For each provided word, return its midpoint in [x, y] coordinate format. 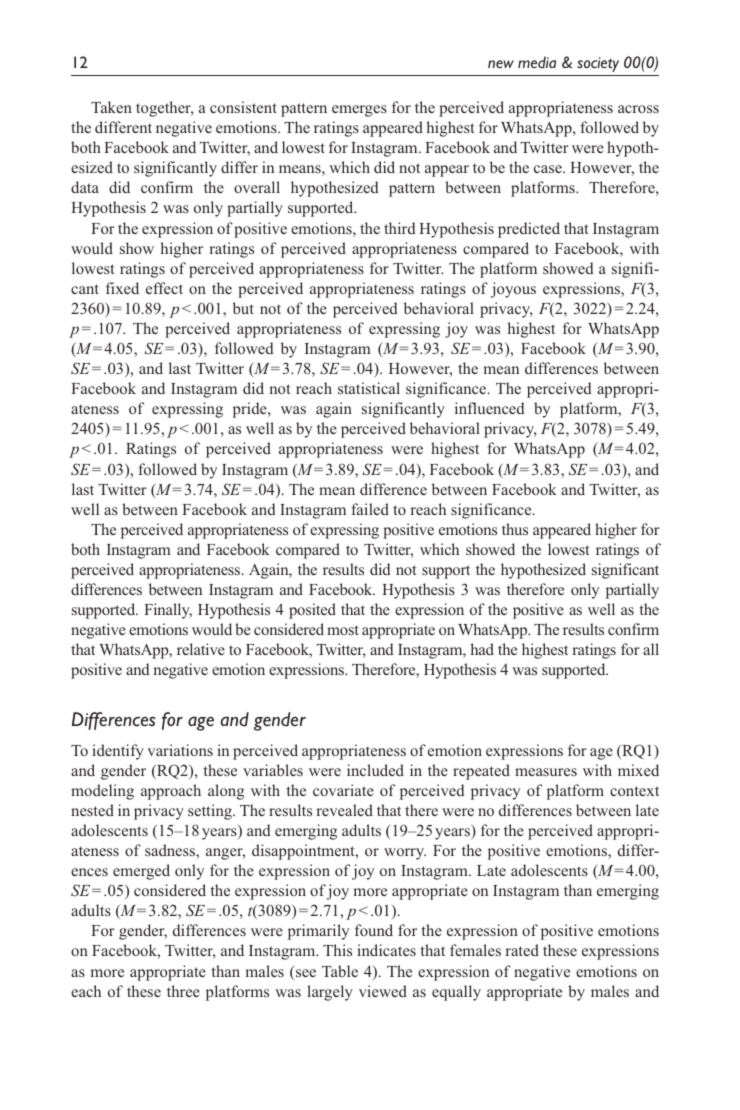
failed [370, 509]
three [183, 991]
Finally [168, 611]
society [598, 64]
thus [515, 529]
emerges [359, 111]
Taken [111, 107]
